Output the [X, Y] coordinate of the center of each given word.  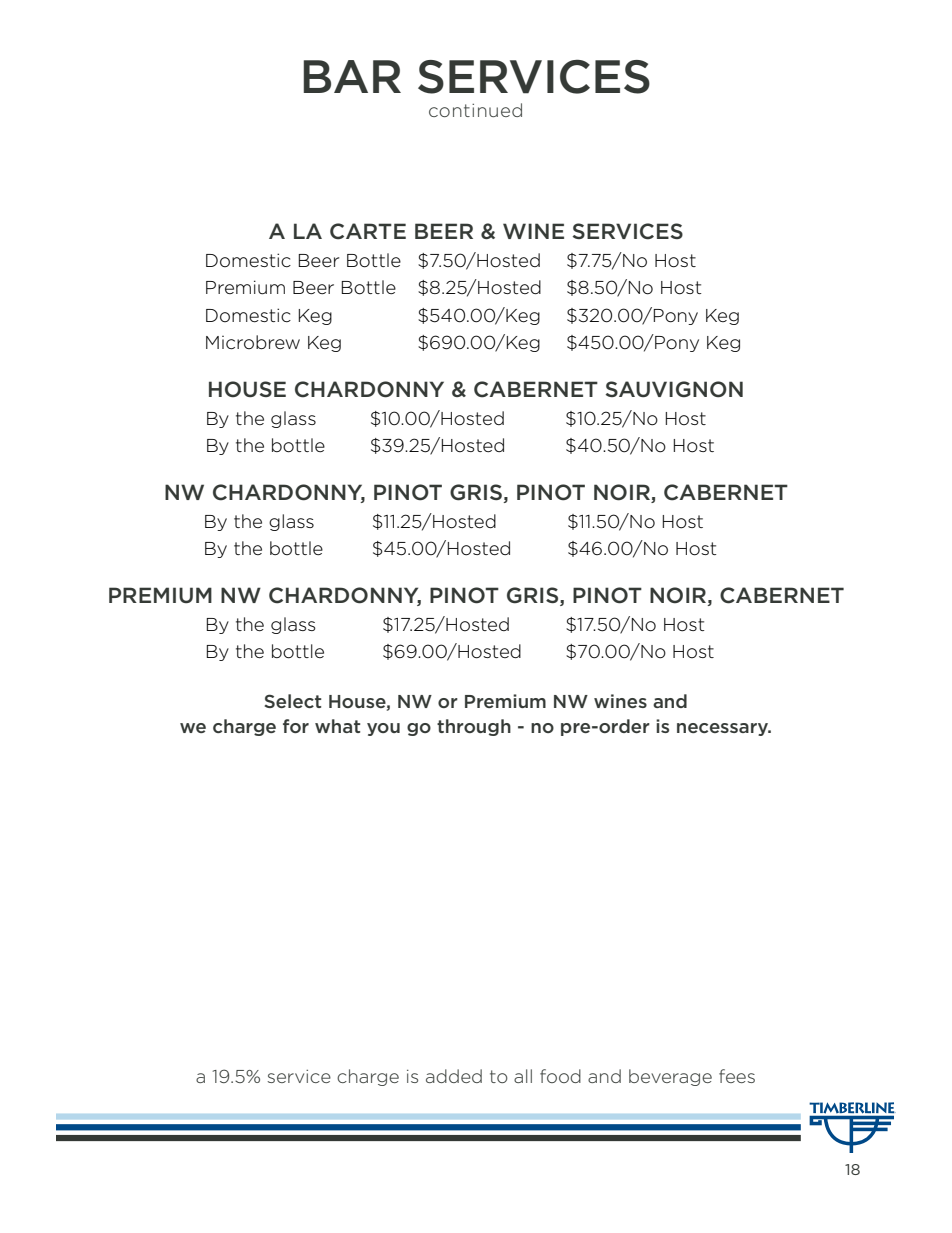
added [454, 1076]
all [523, 1076]
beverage [670, 1077]
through [474, 727]
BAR [352, 76]
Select [293, 701]
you [383, 729]
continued [475, 110]
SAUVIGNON [674, 389]
